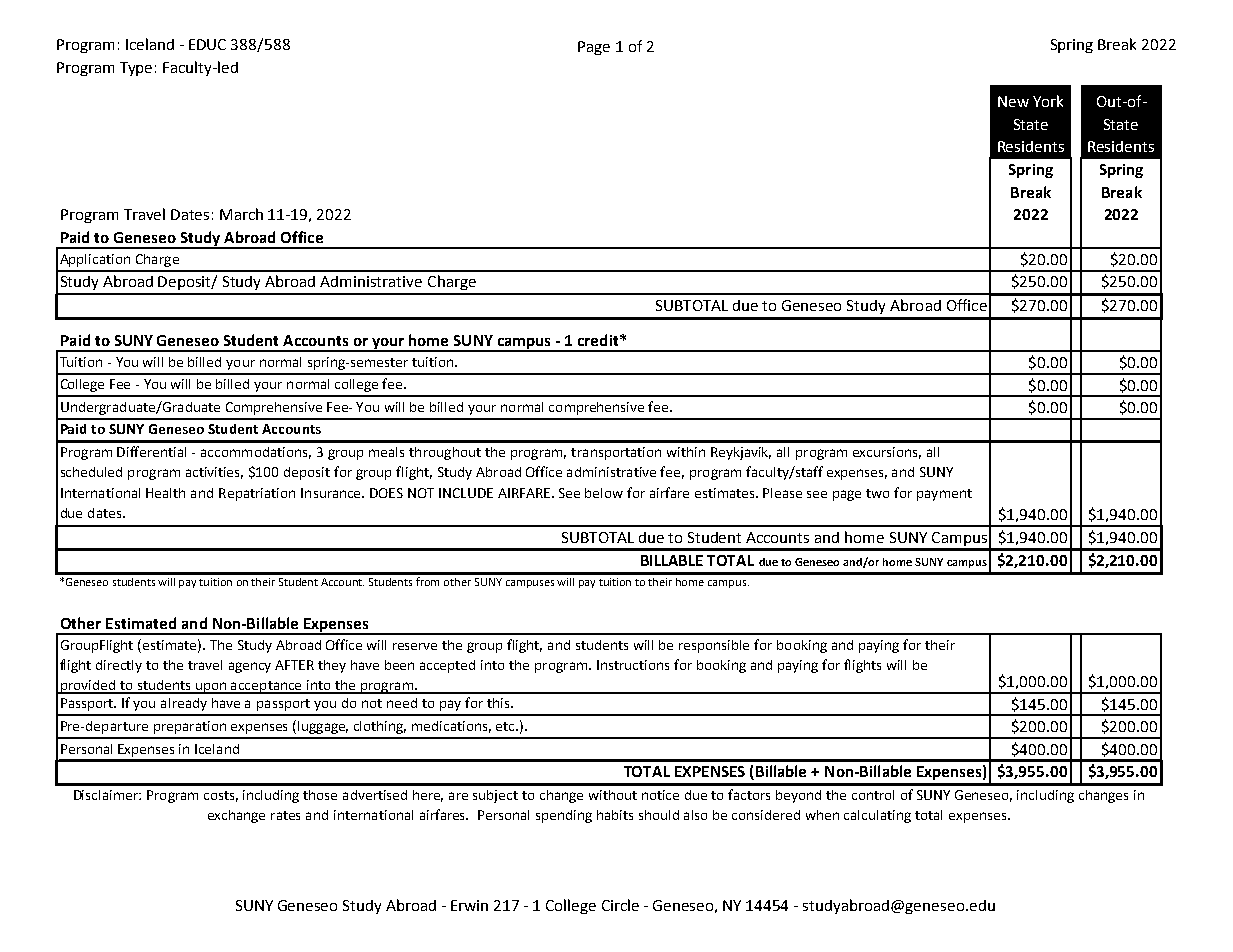 This document has width=1233, height=952. I want to click on rates, so click(285, 815).
